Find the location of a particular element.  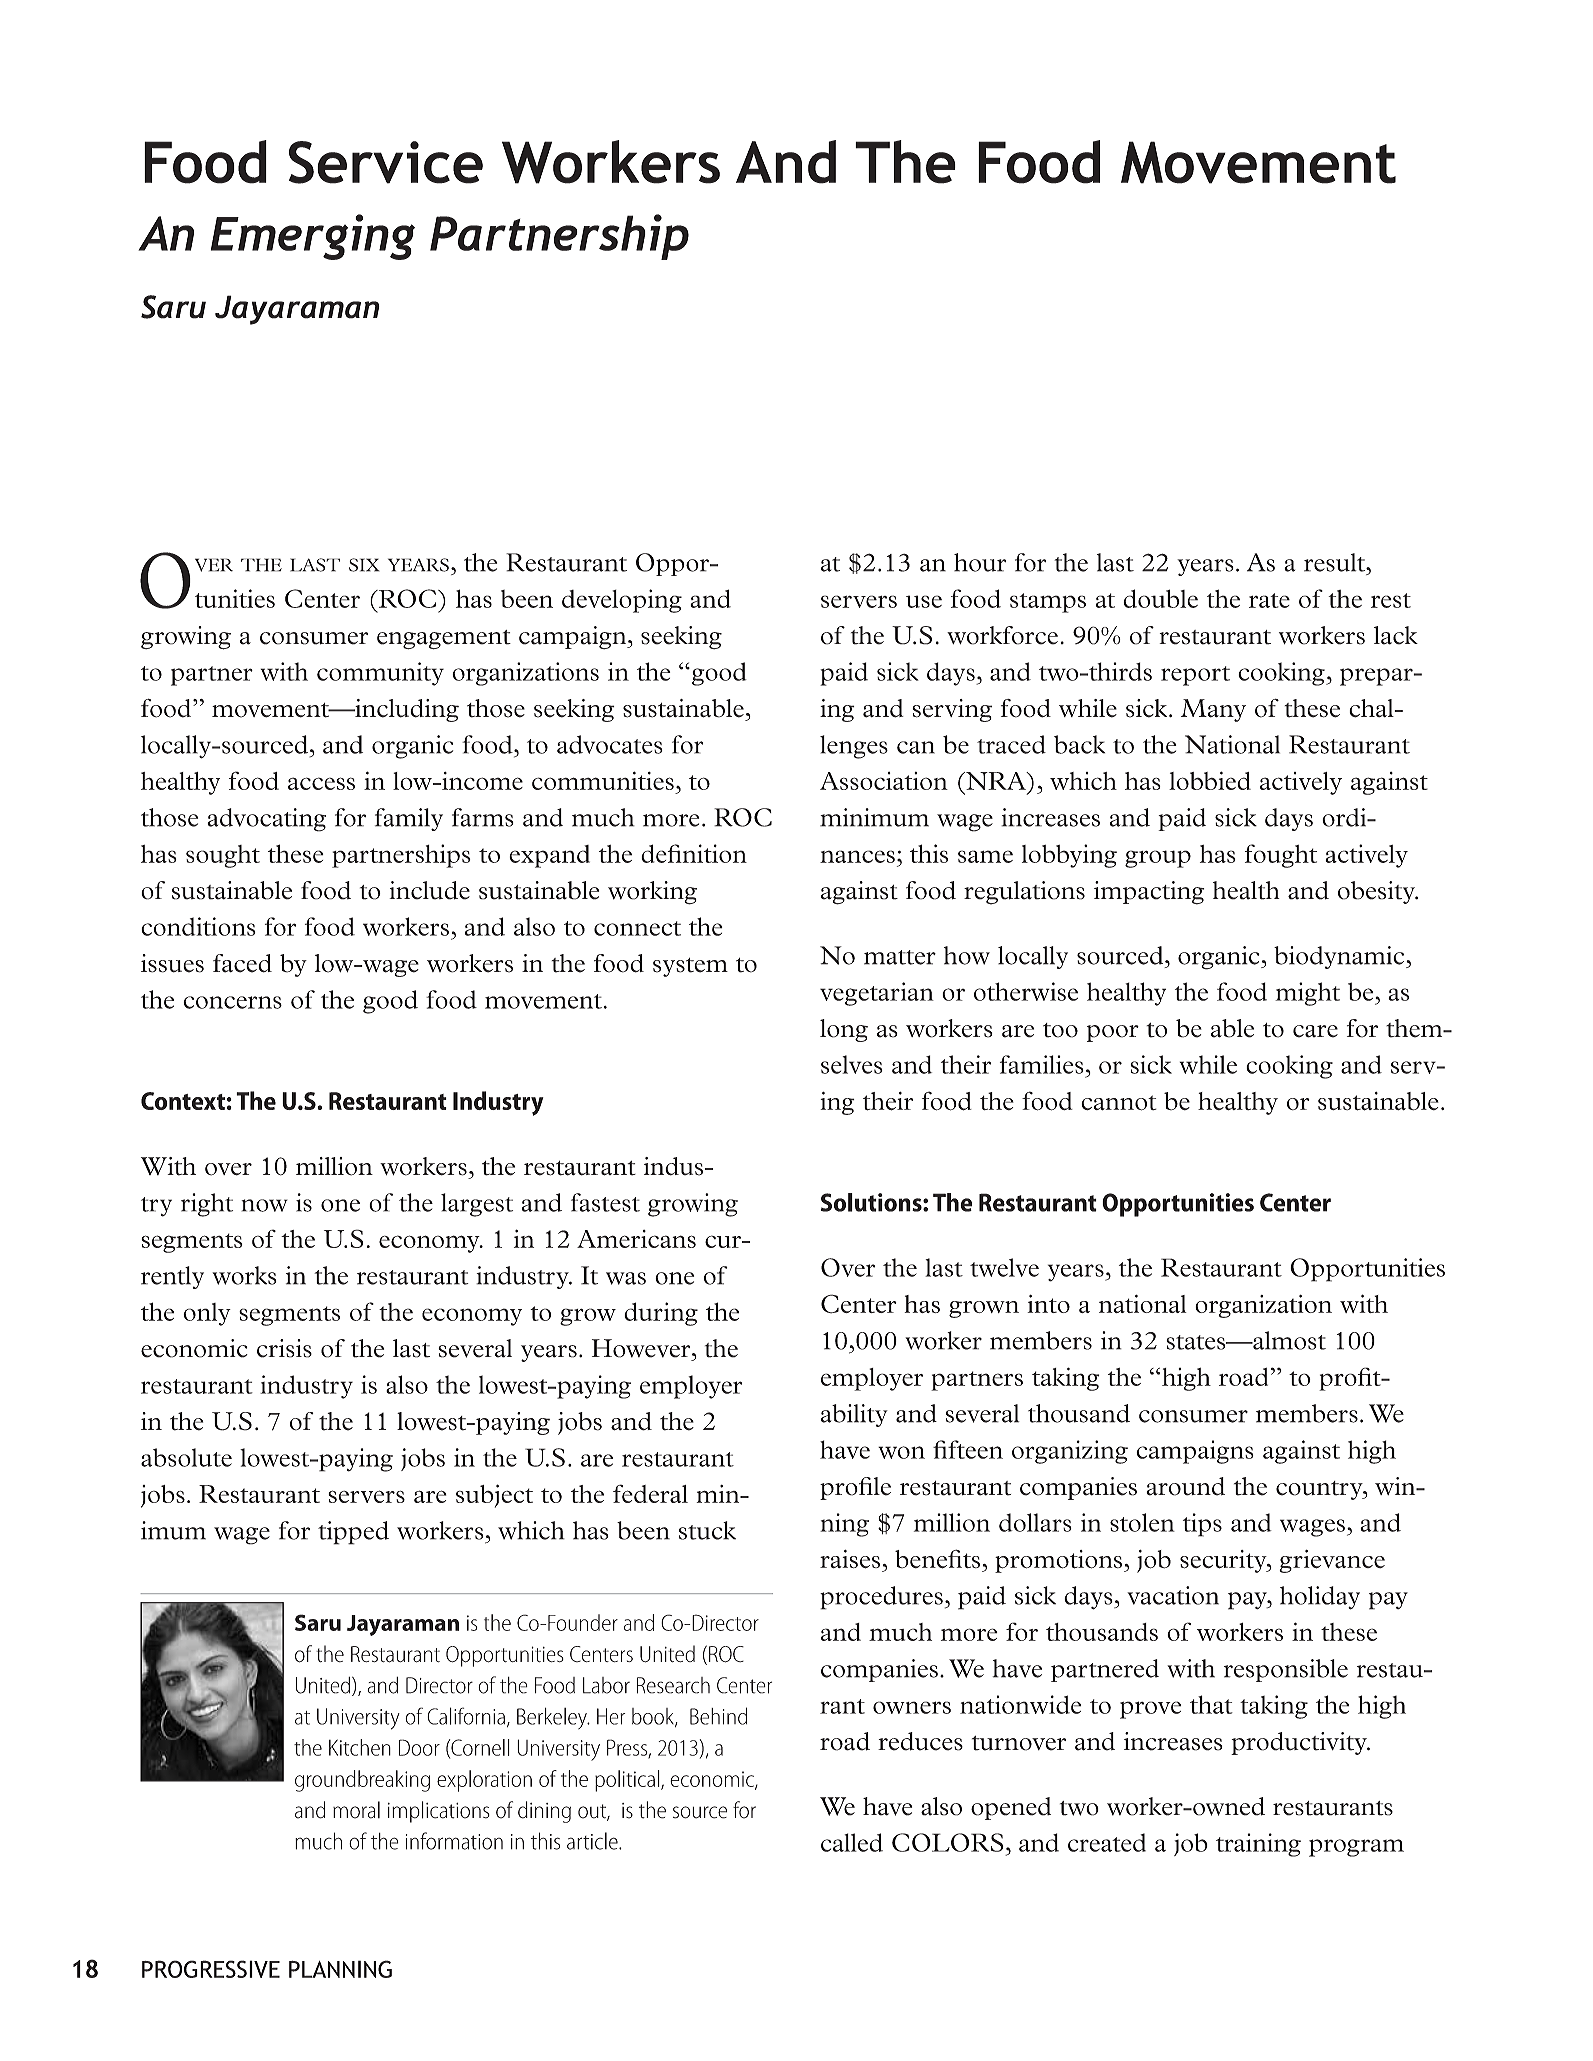

Progressive is located at coordinates (211, 1969).
